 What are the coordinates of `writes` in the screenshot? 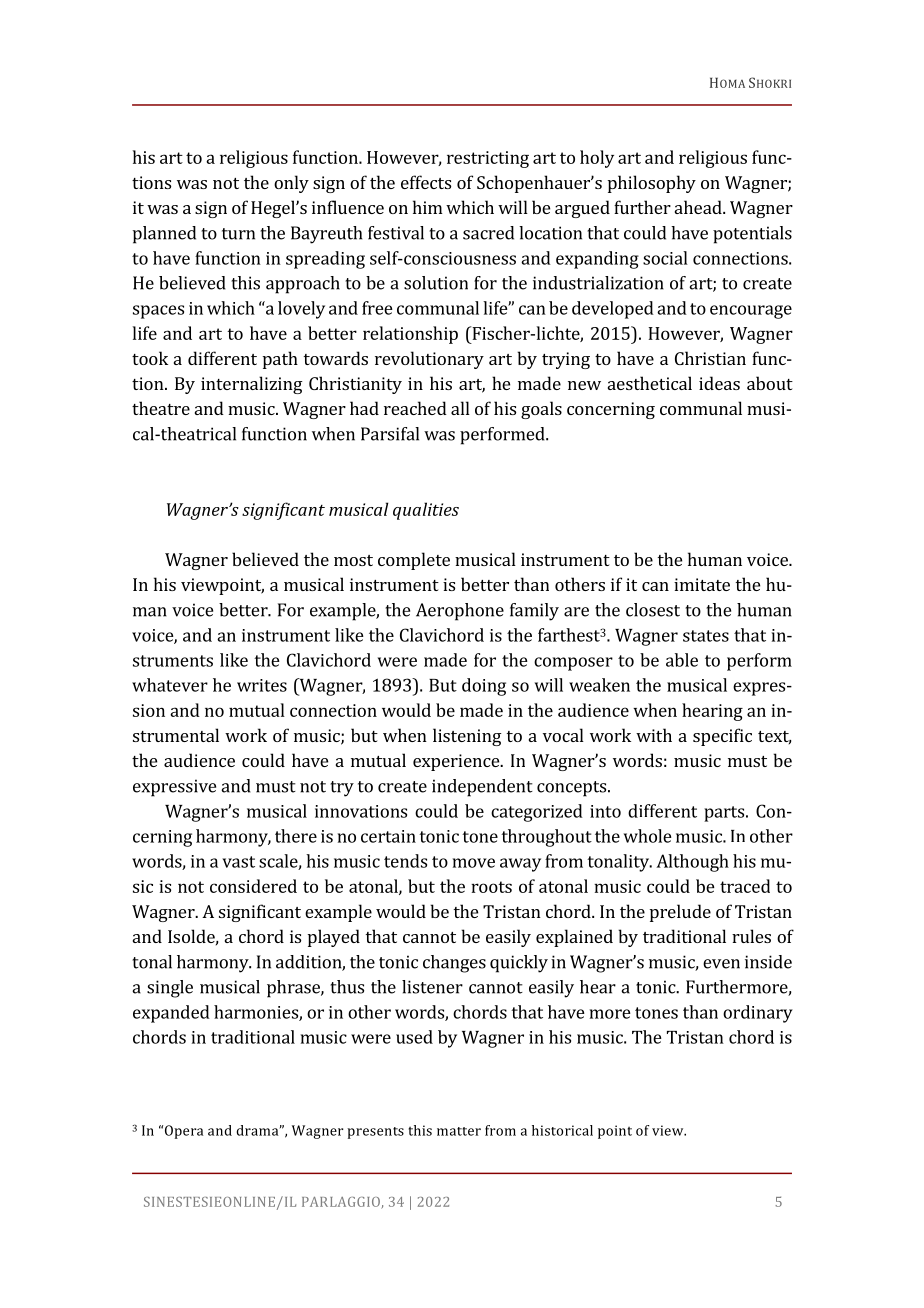 It's located at (262, 685).
